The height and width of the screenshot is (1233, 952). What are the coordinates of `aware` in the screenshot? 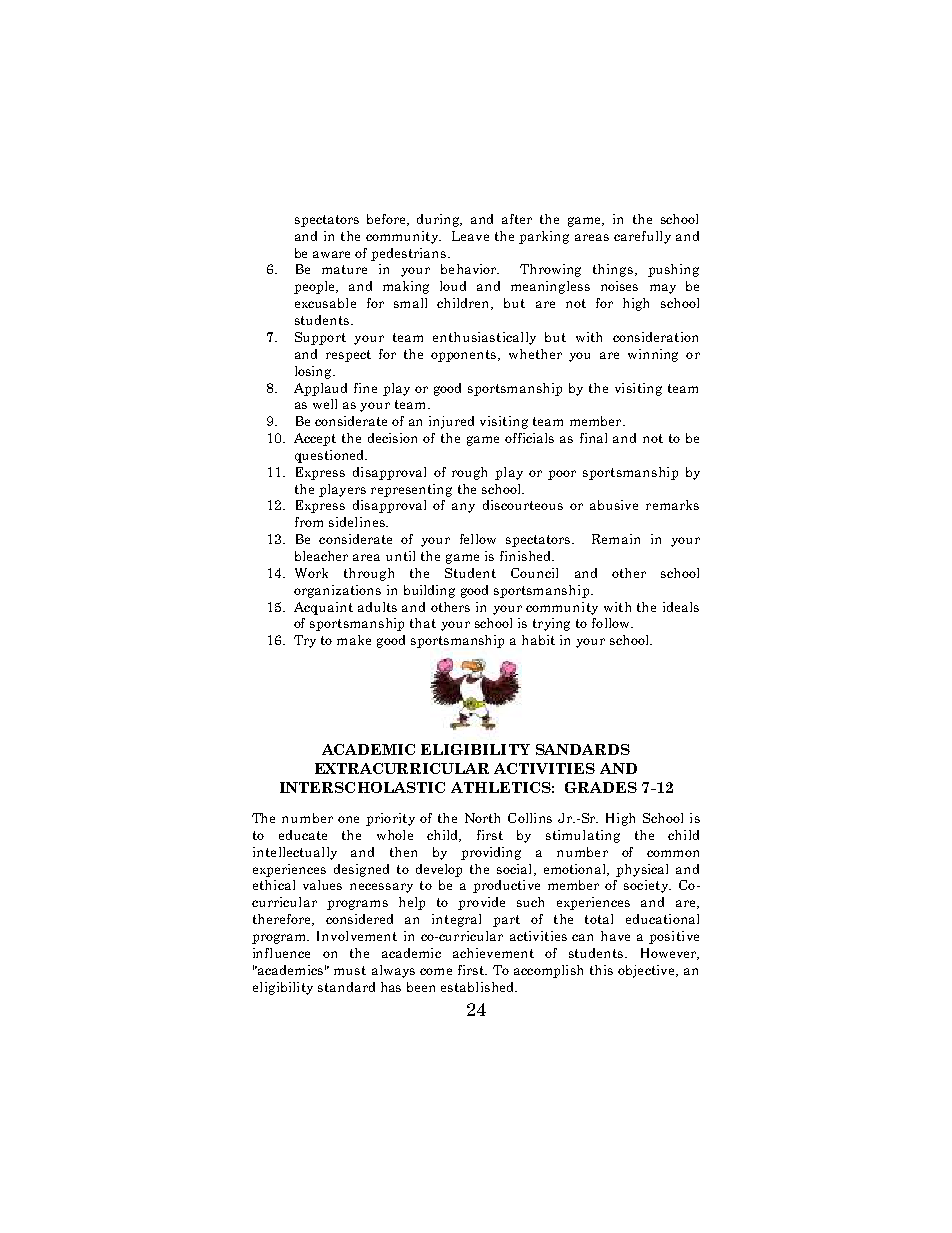 It's located at (331, 254).
